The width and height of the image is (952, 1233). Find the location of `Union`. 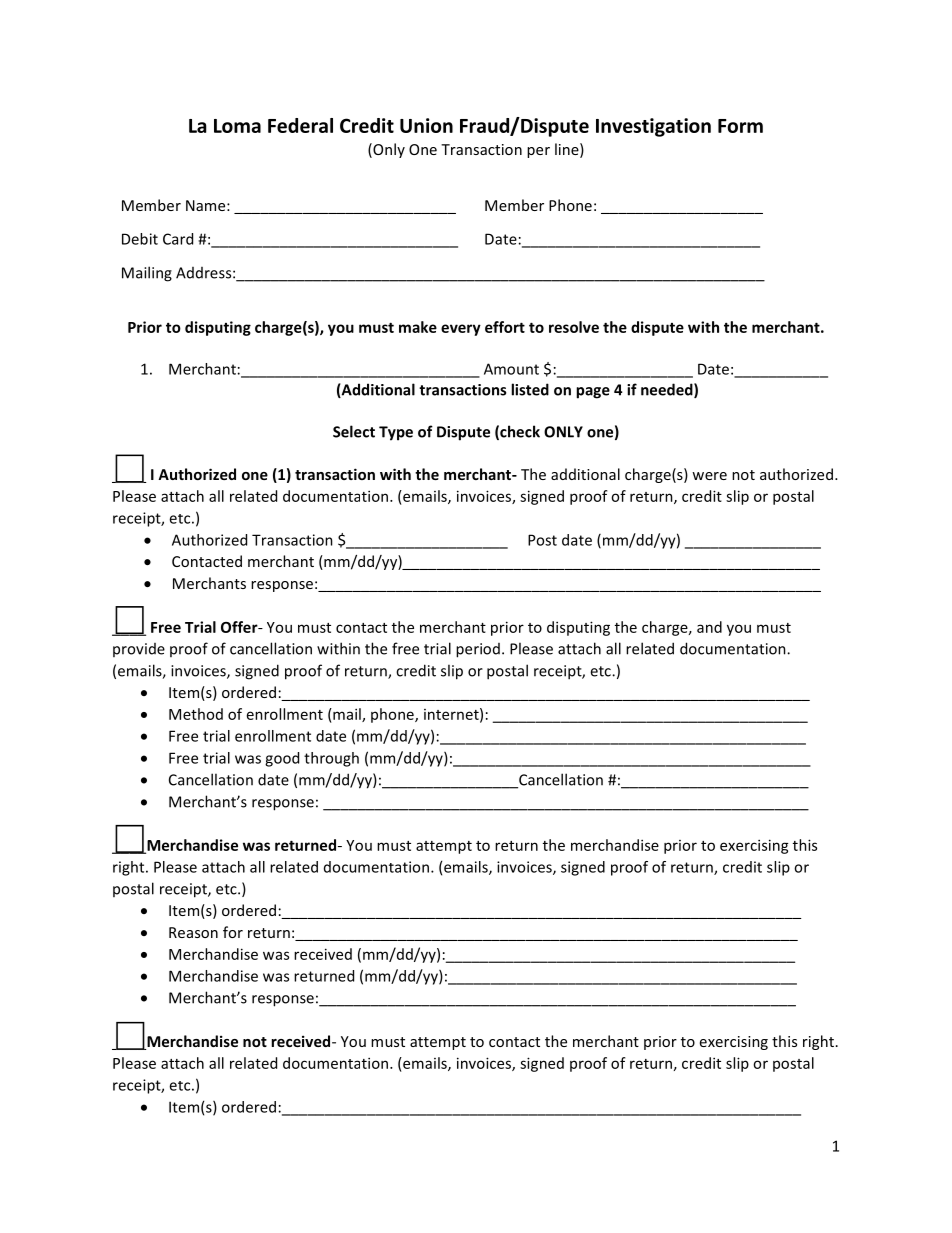

Union is located at coordinates (426, 125).
